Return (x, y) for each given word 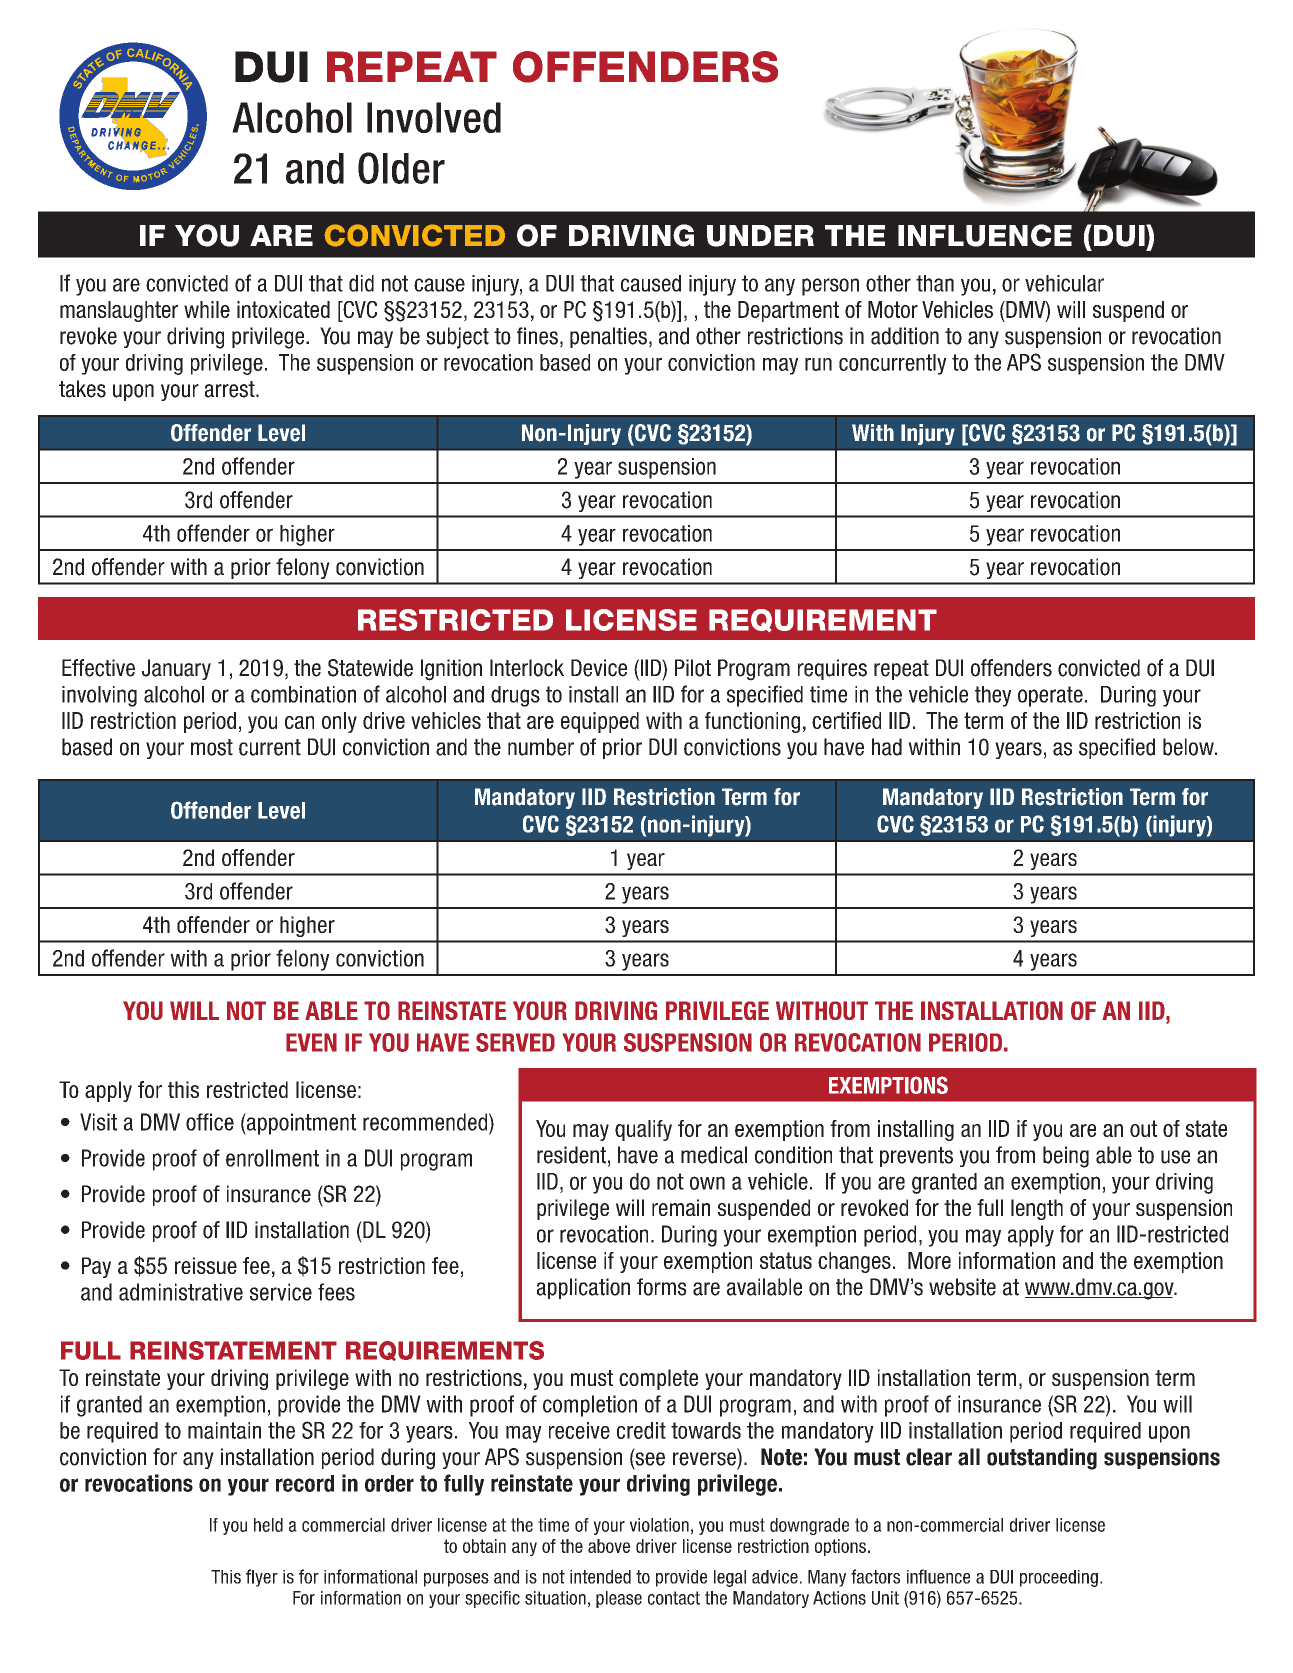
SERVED (515, 1042)
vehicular (1064, 283)
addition (905, 336)
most (212, 747)
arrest (231, 389)
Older (401, 168)
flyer (262, 1578)
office (210, 1122)
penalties (608, 337)
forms (662, 1287)
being (1066, 1157)
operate (1050, 696)
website (962, 1287)
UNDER (760, 236)
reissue (206, 1265)
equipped (600, 722)
